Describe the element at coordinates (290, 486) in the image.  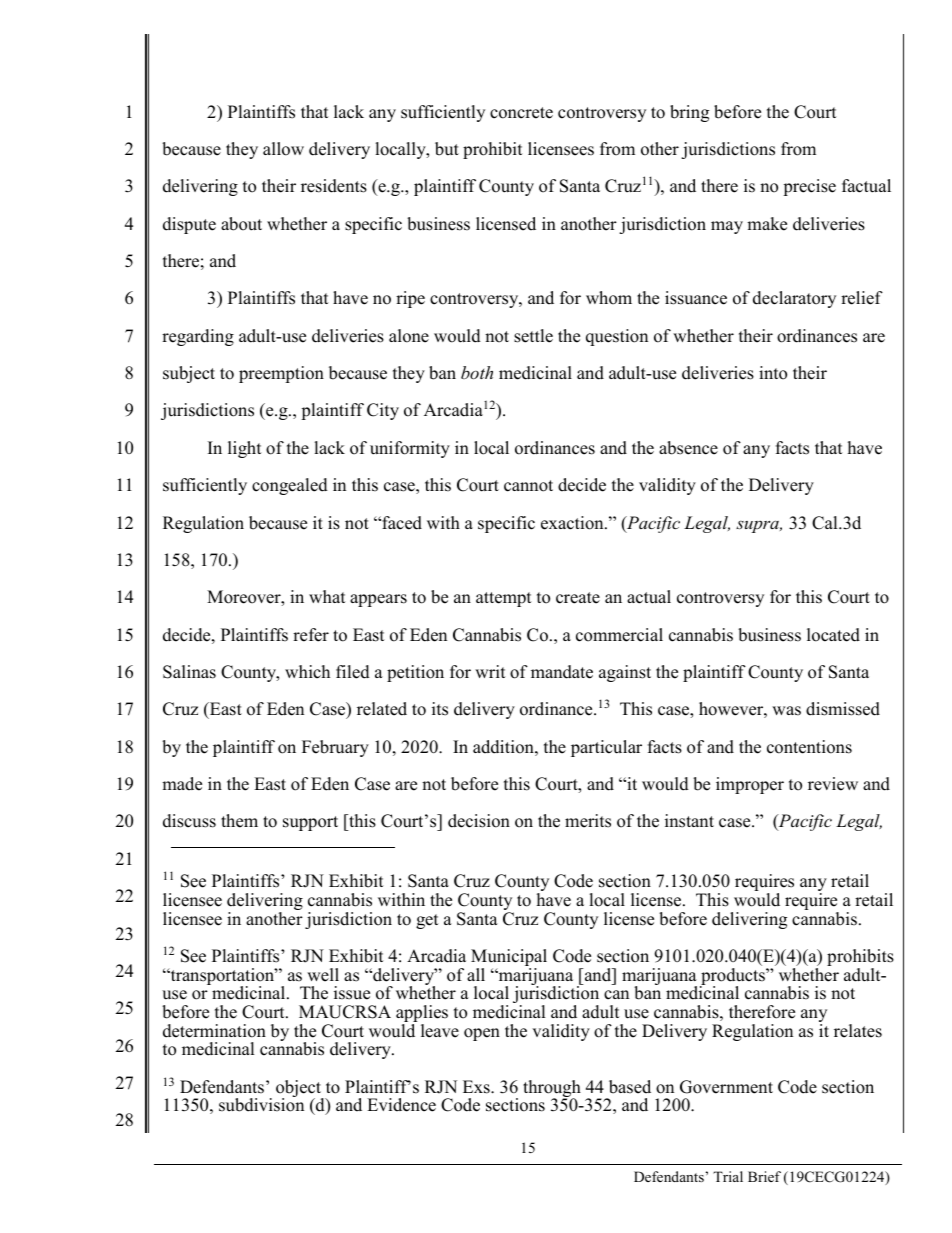
I see `congealed` at that location.
